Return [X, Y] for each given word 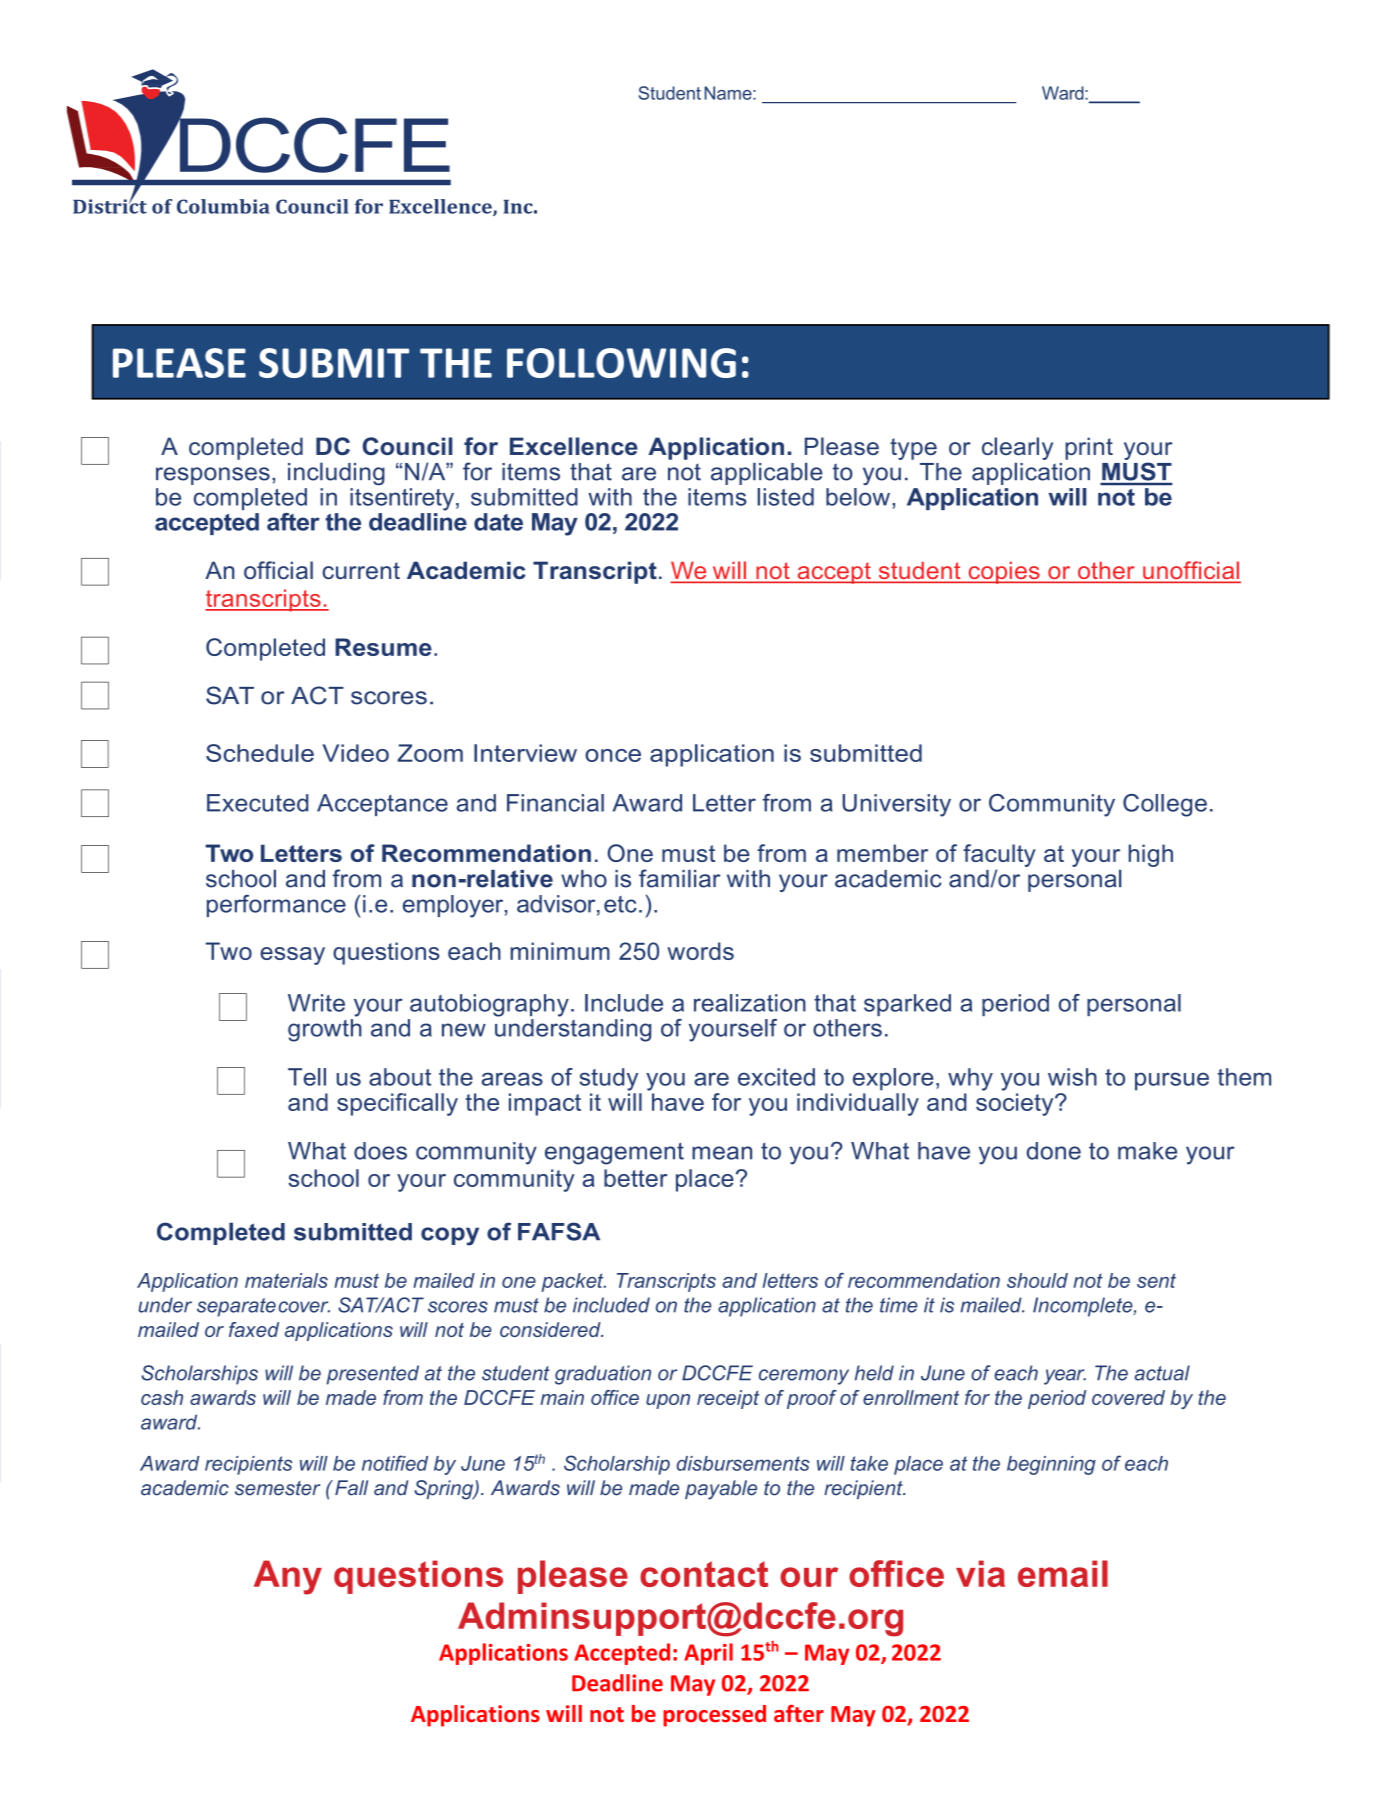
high [1151, 855]
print [1089, 448]
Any [288, 1577]
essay [292, 956]
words [700, 951]
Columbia [223, 206]
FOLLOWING [621, 363]
